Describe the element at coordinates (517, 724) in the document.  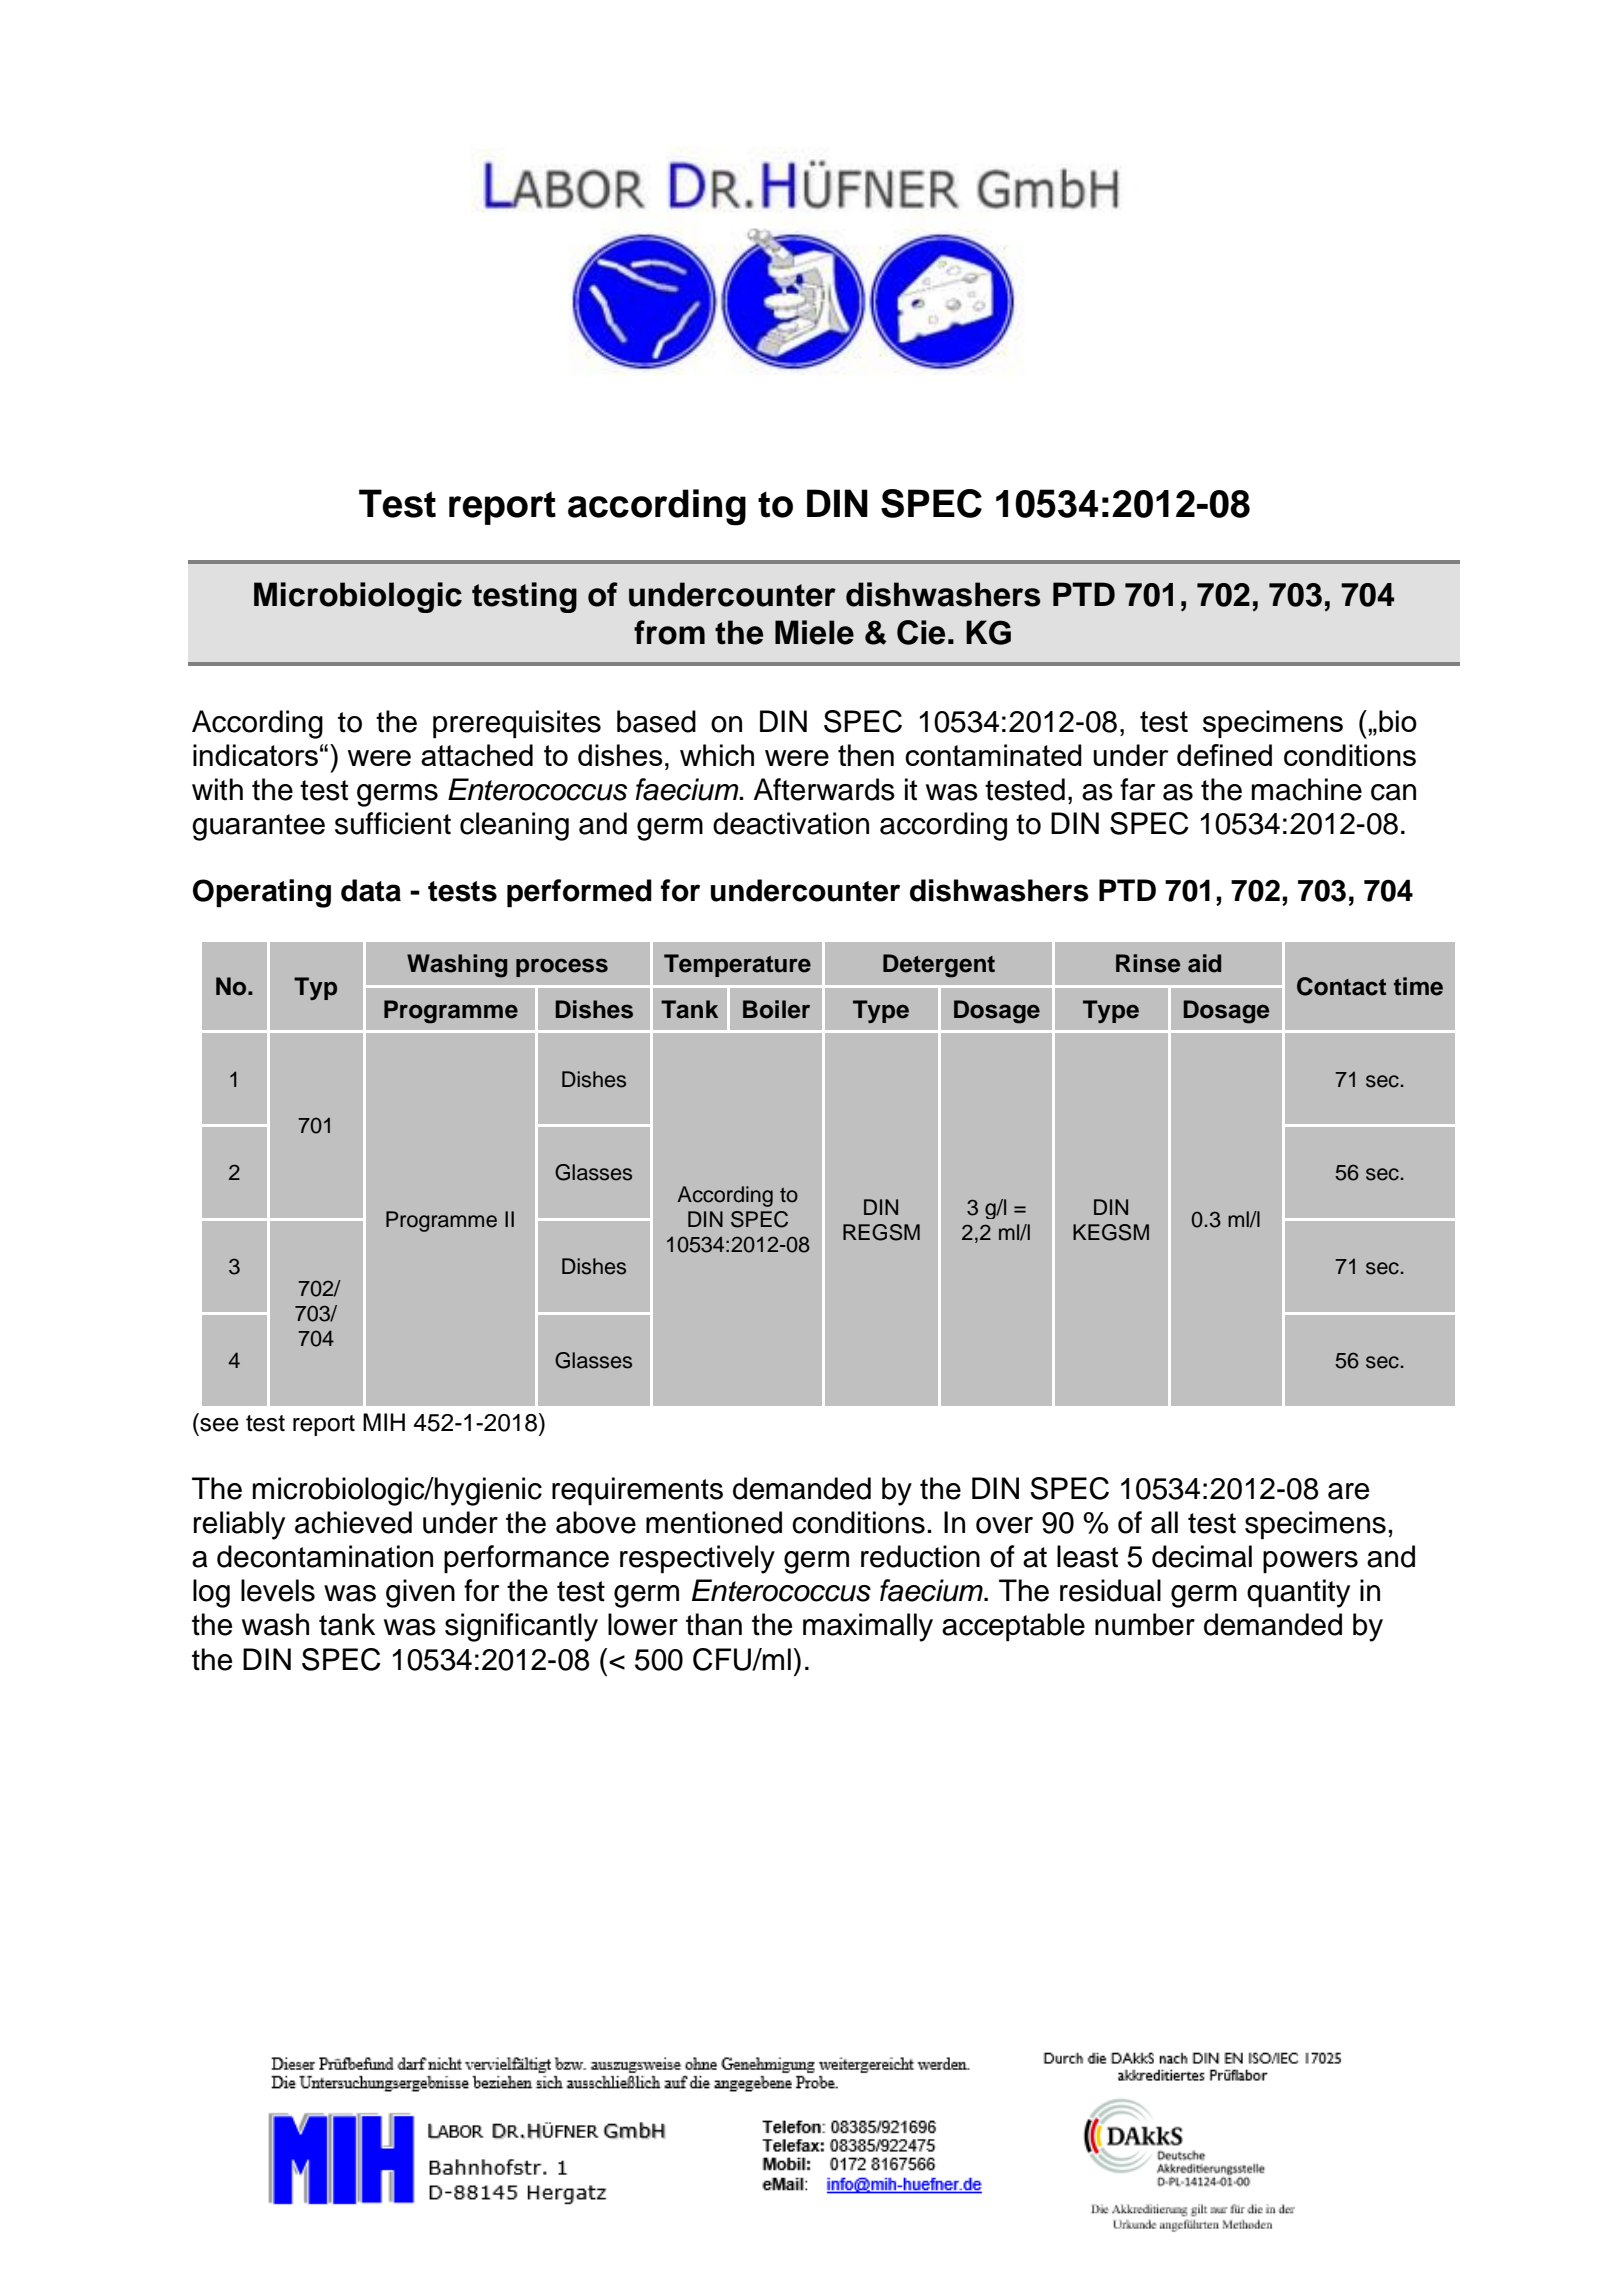
I see `prerequisites` at that location.
